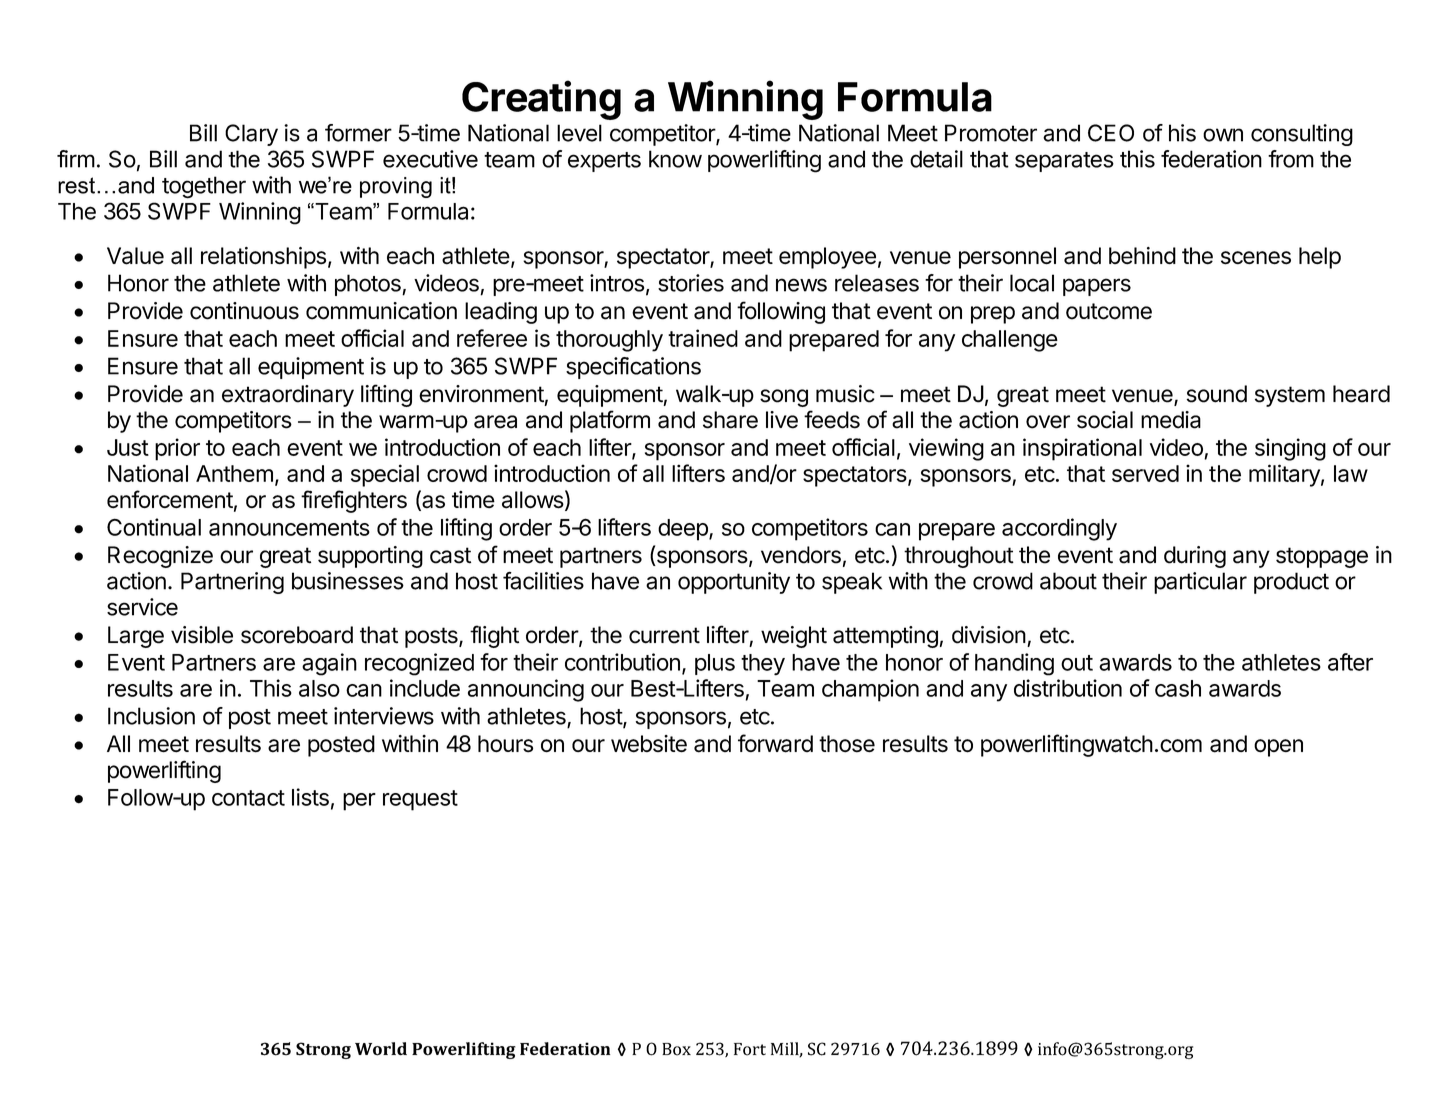 The height and width of the document is (1111, 1437). Describe the element at coordinates (1200, 583) in the document. I see `particular` at that location.
